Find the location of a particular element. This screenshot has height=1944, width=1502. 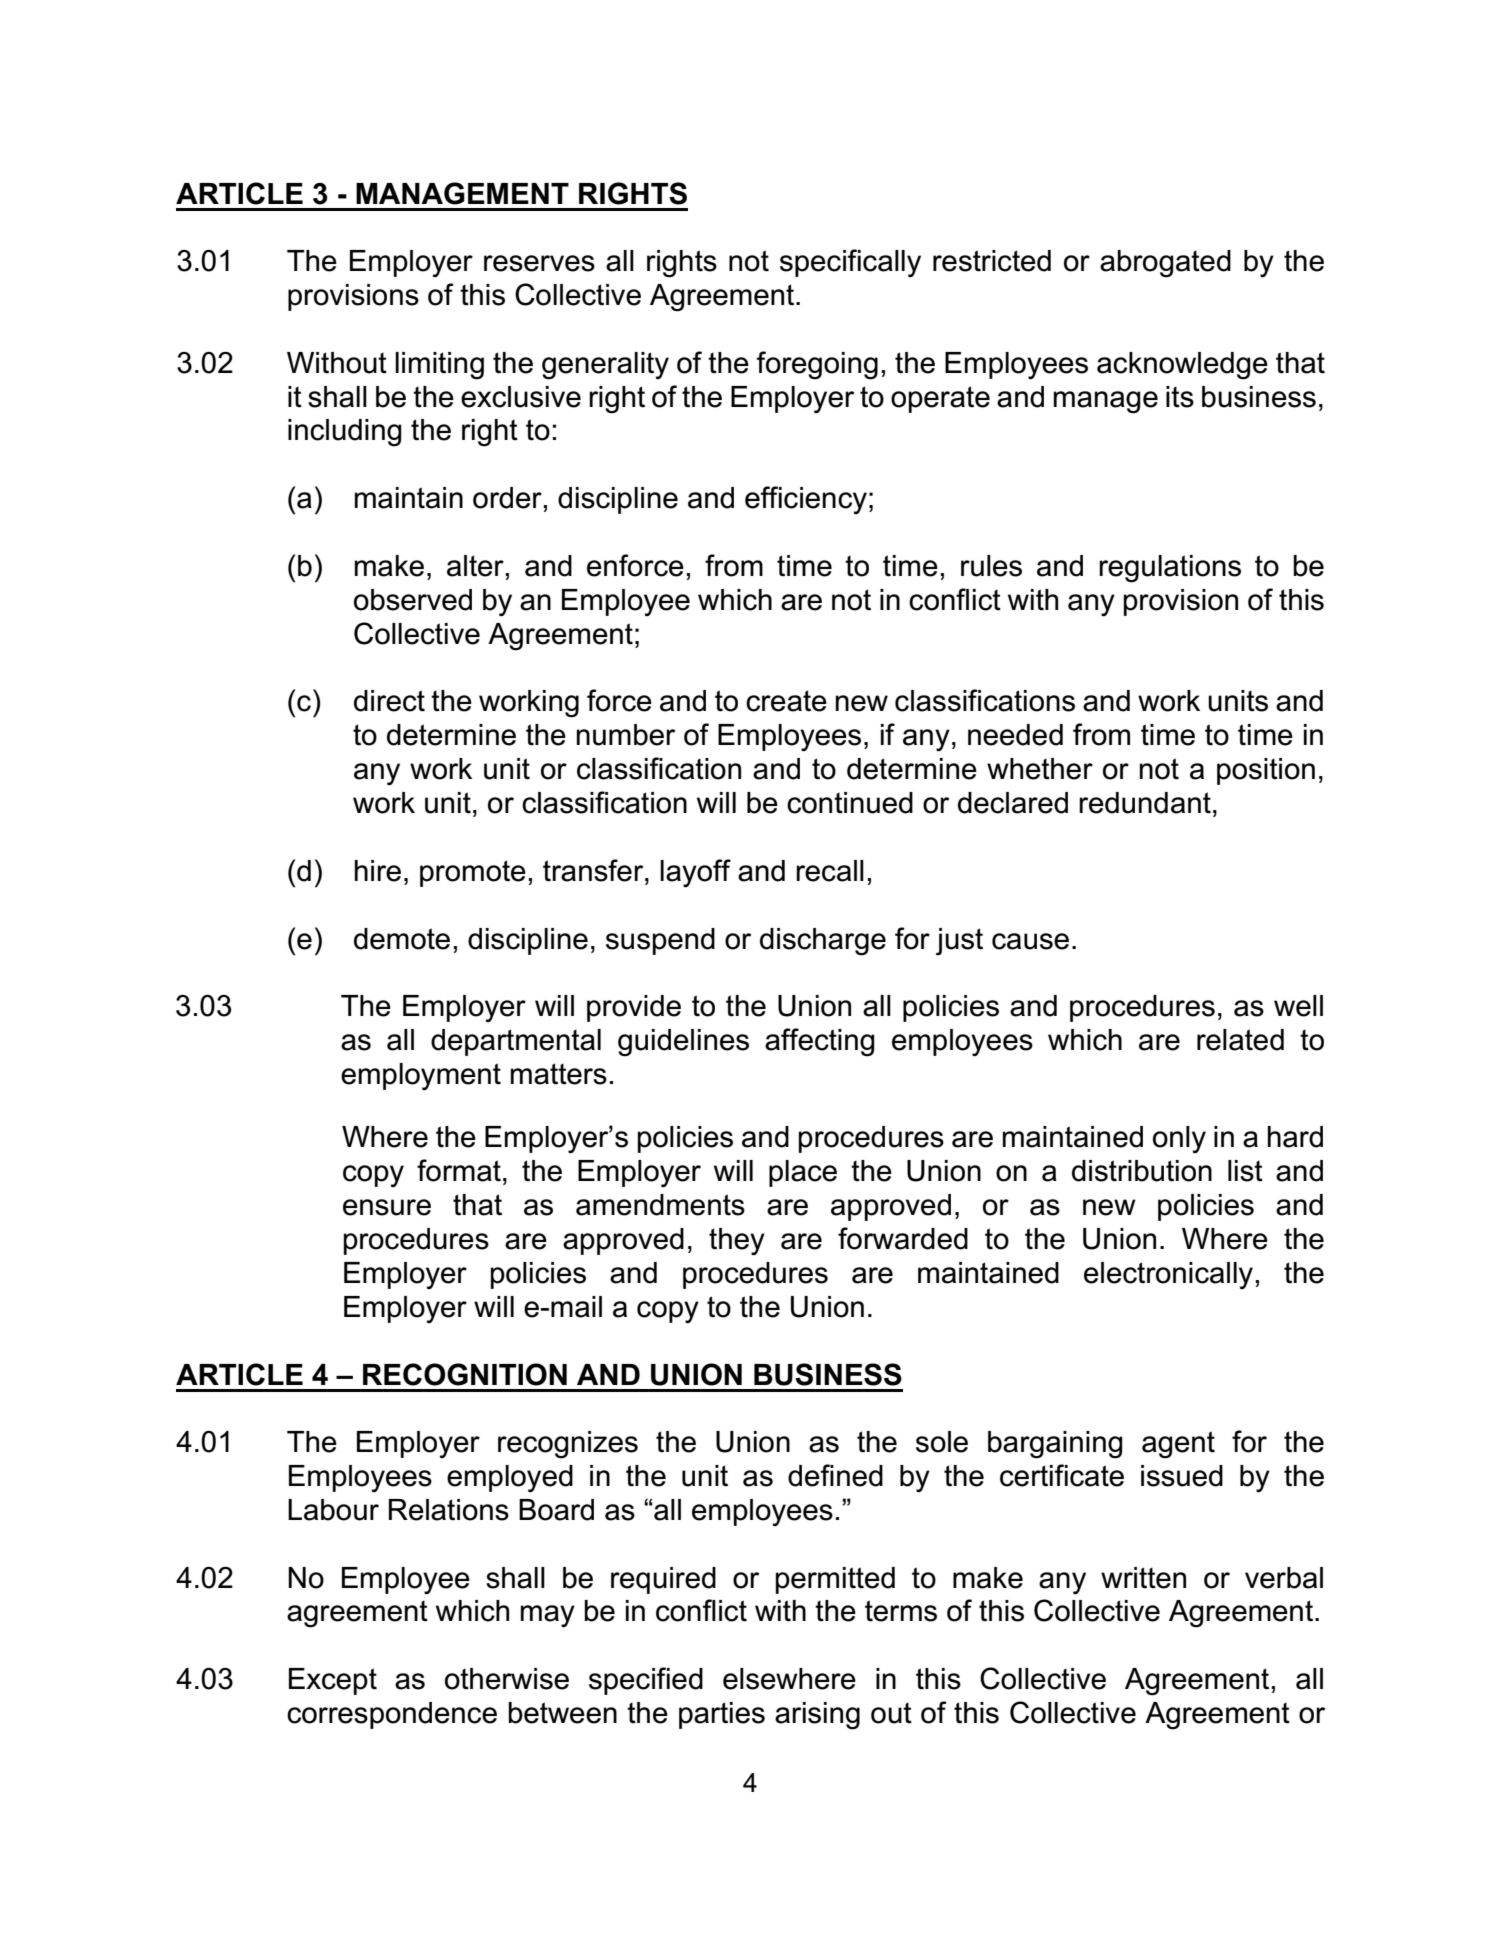

limiting is located at coordinates (439, 366).
